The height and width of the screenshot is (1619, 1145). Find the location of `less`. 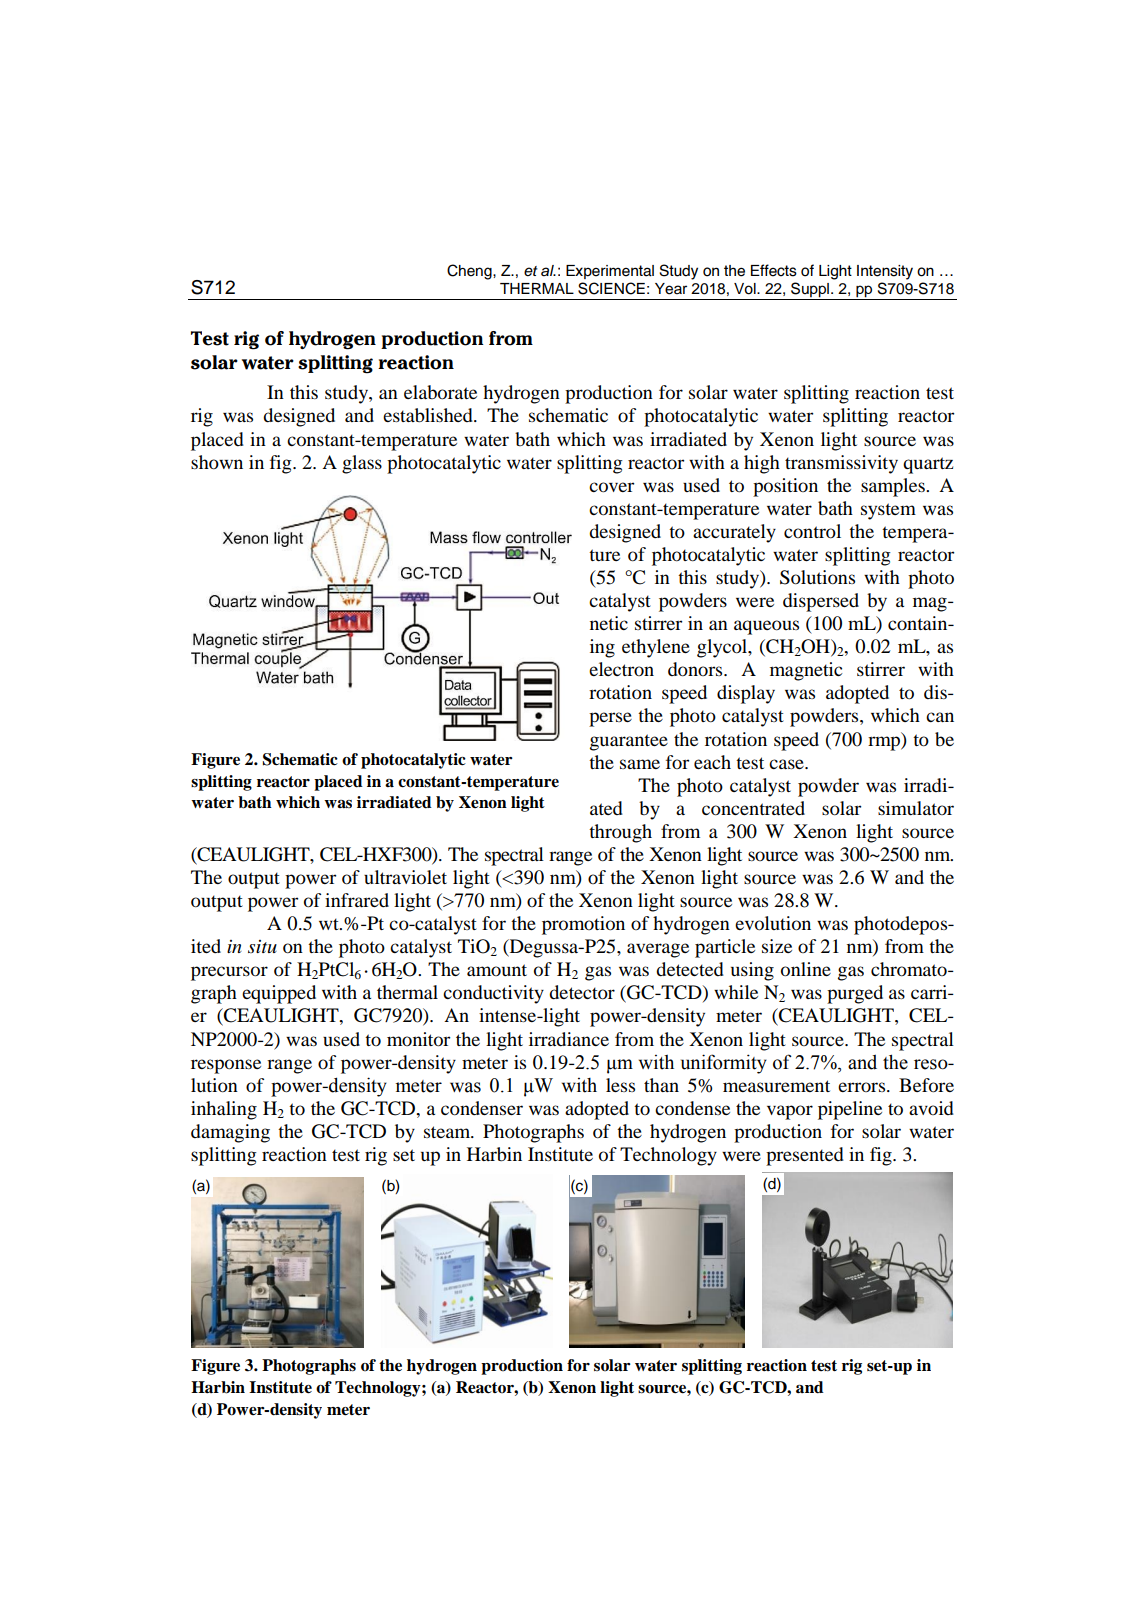

less is located at coordinates (620, 1085).
